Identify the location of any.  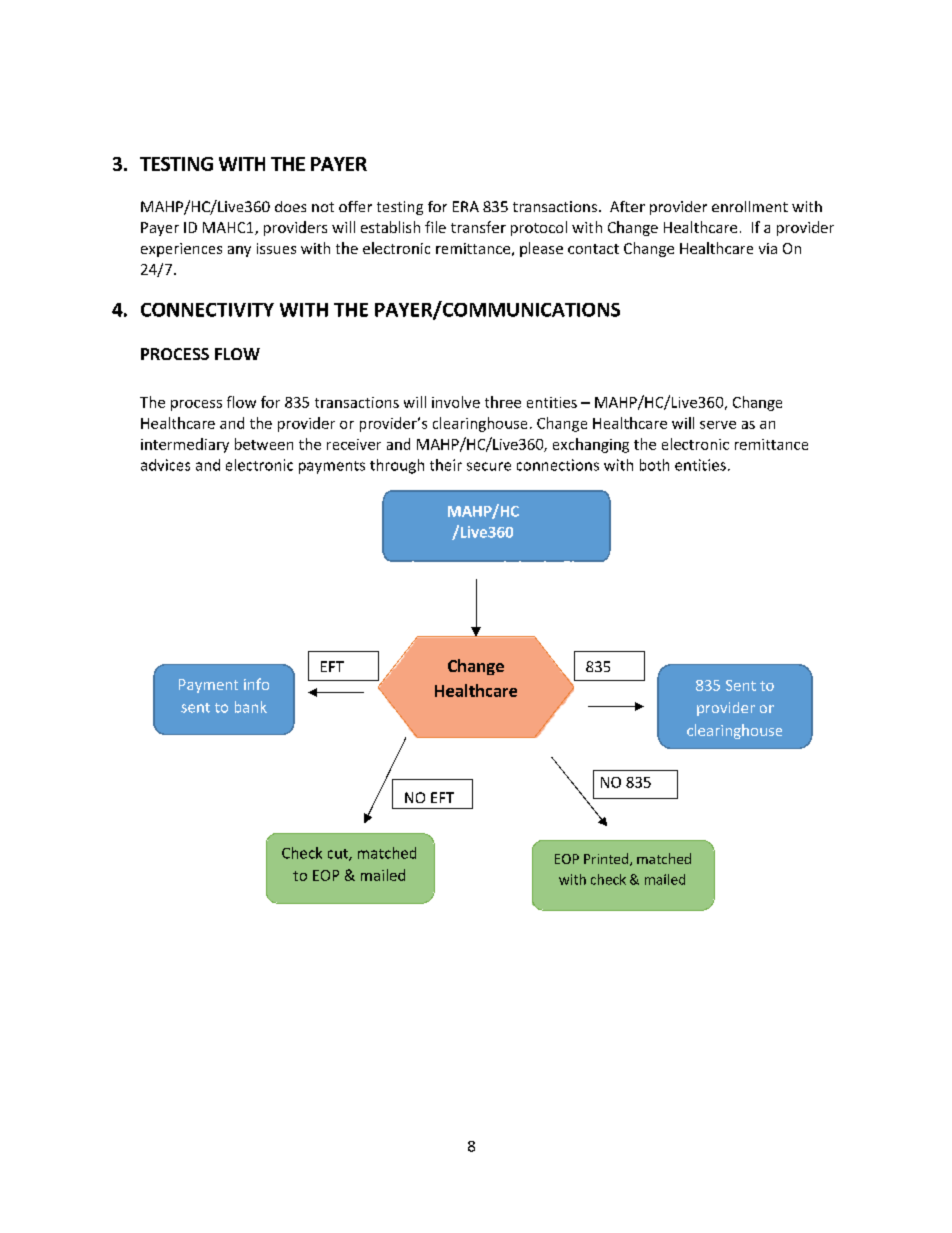
(239, 251).
